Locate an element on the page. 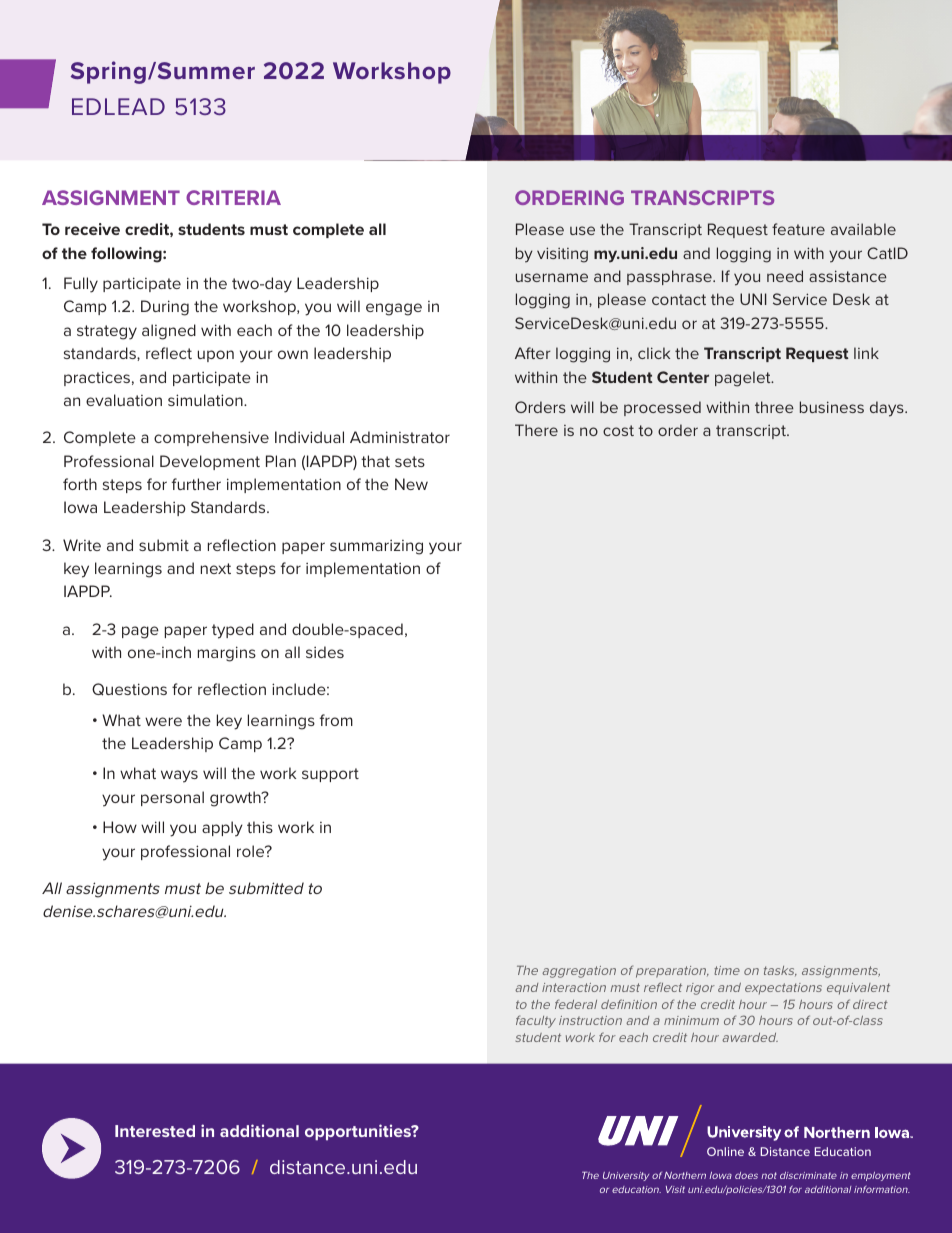 This page has width=952, height=1233. Development is located at coordinates (210, 462).
